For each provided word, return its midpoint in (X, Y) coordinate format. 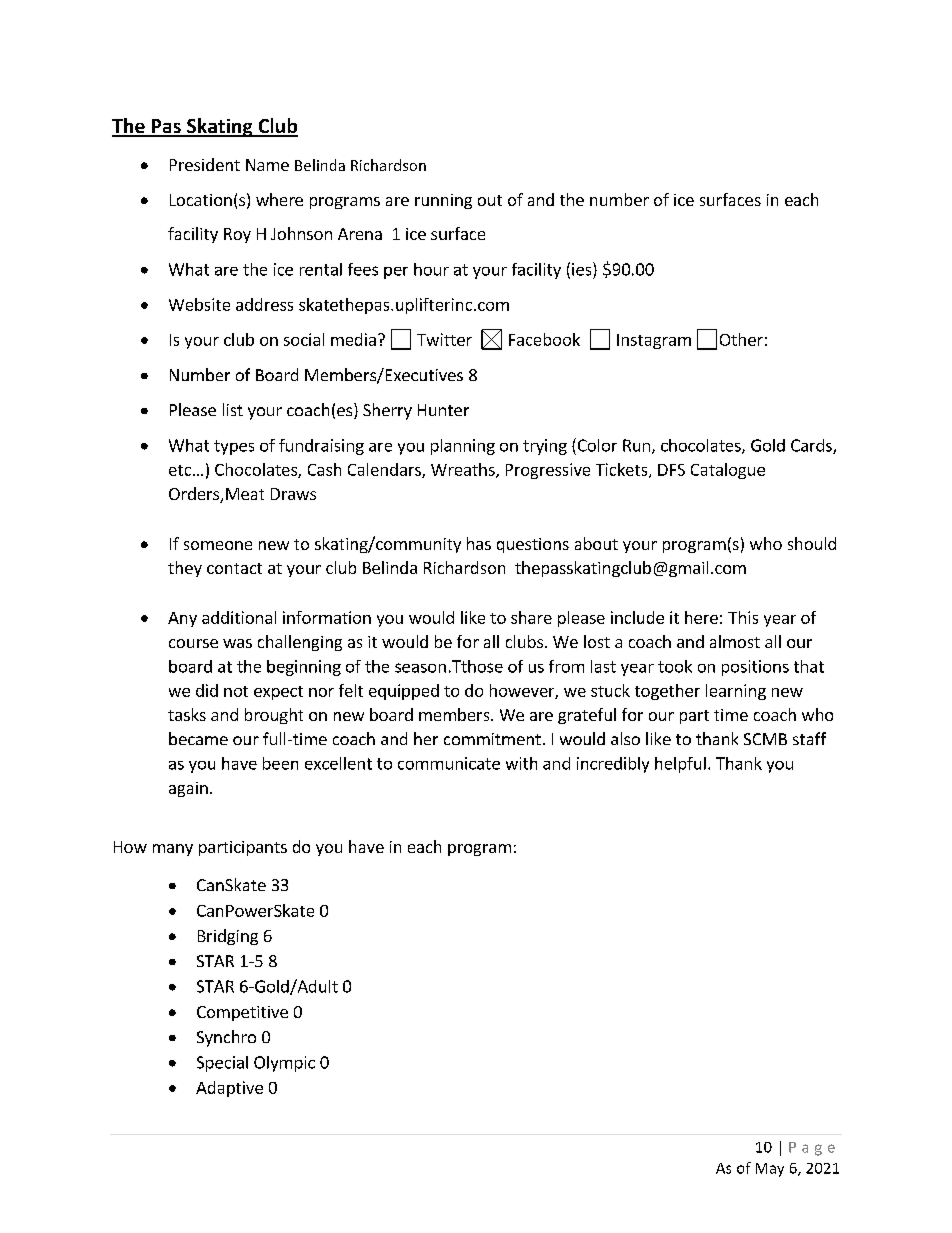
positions (755, 668)
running (443, 201)
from (566, 666)
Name (267, 165)
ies (583, 269)
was (237, 643)
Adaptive (229, 1089)
